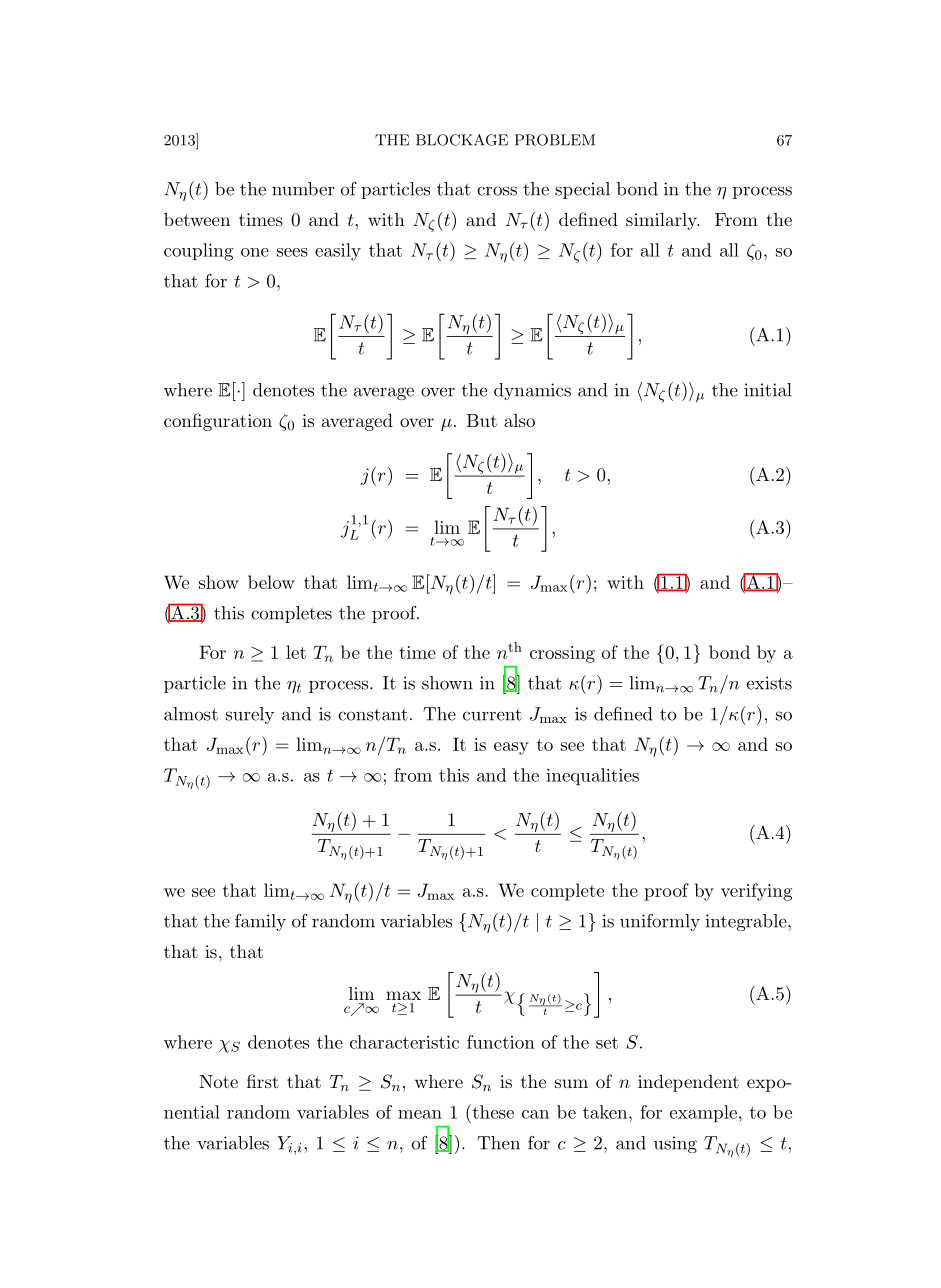 This image has width=941, height=1288. I want to click on inequalities, so click(593, 776).
